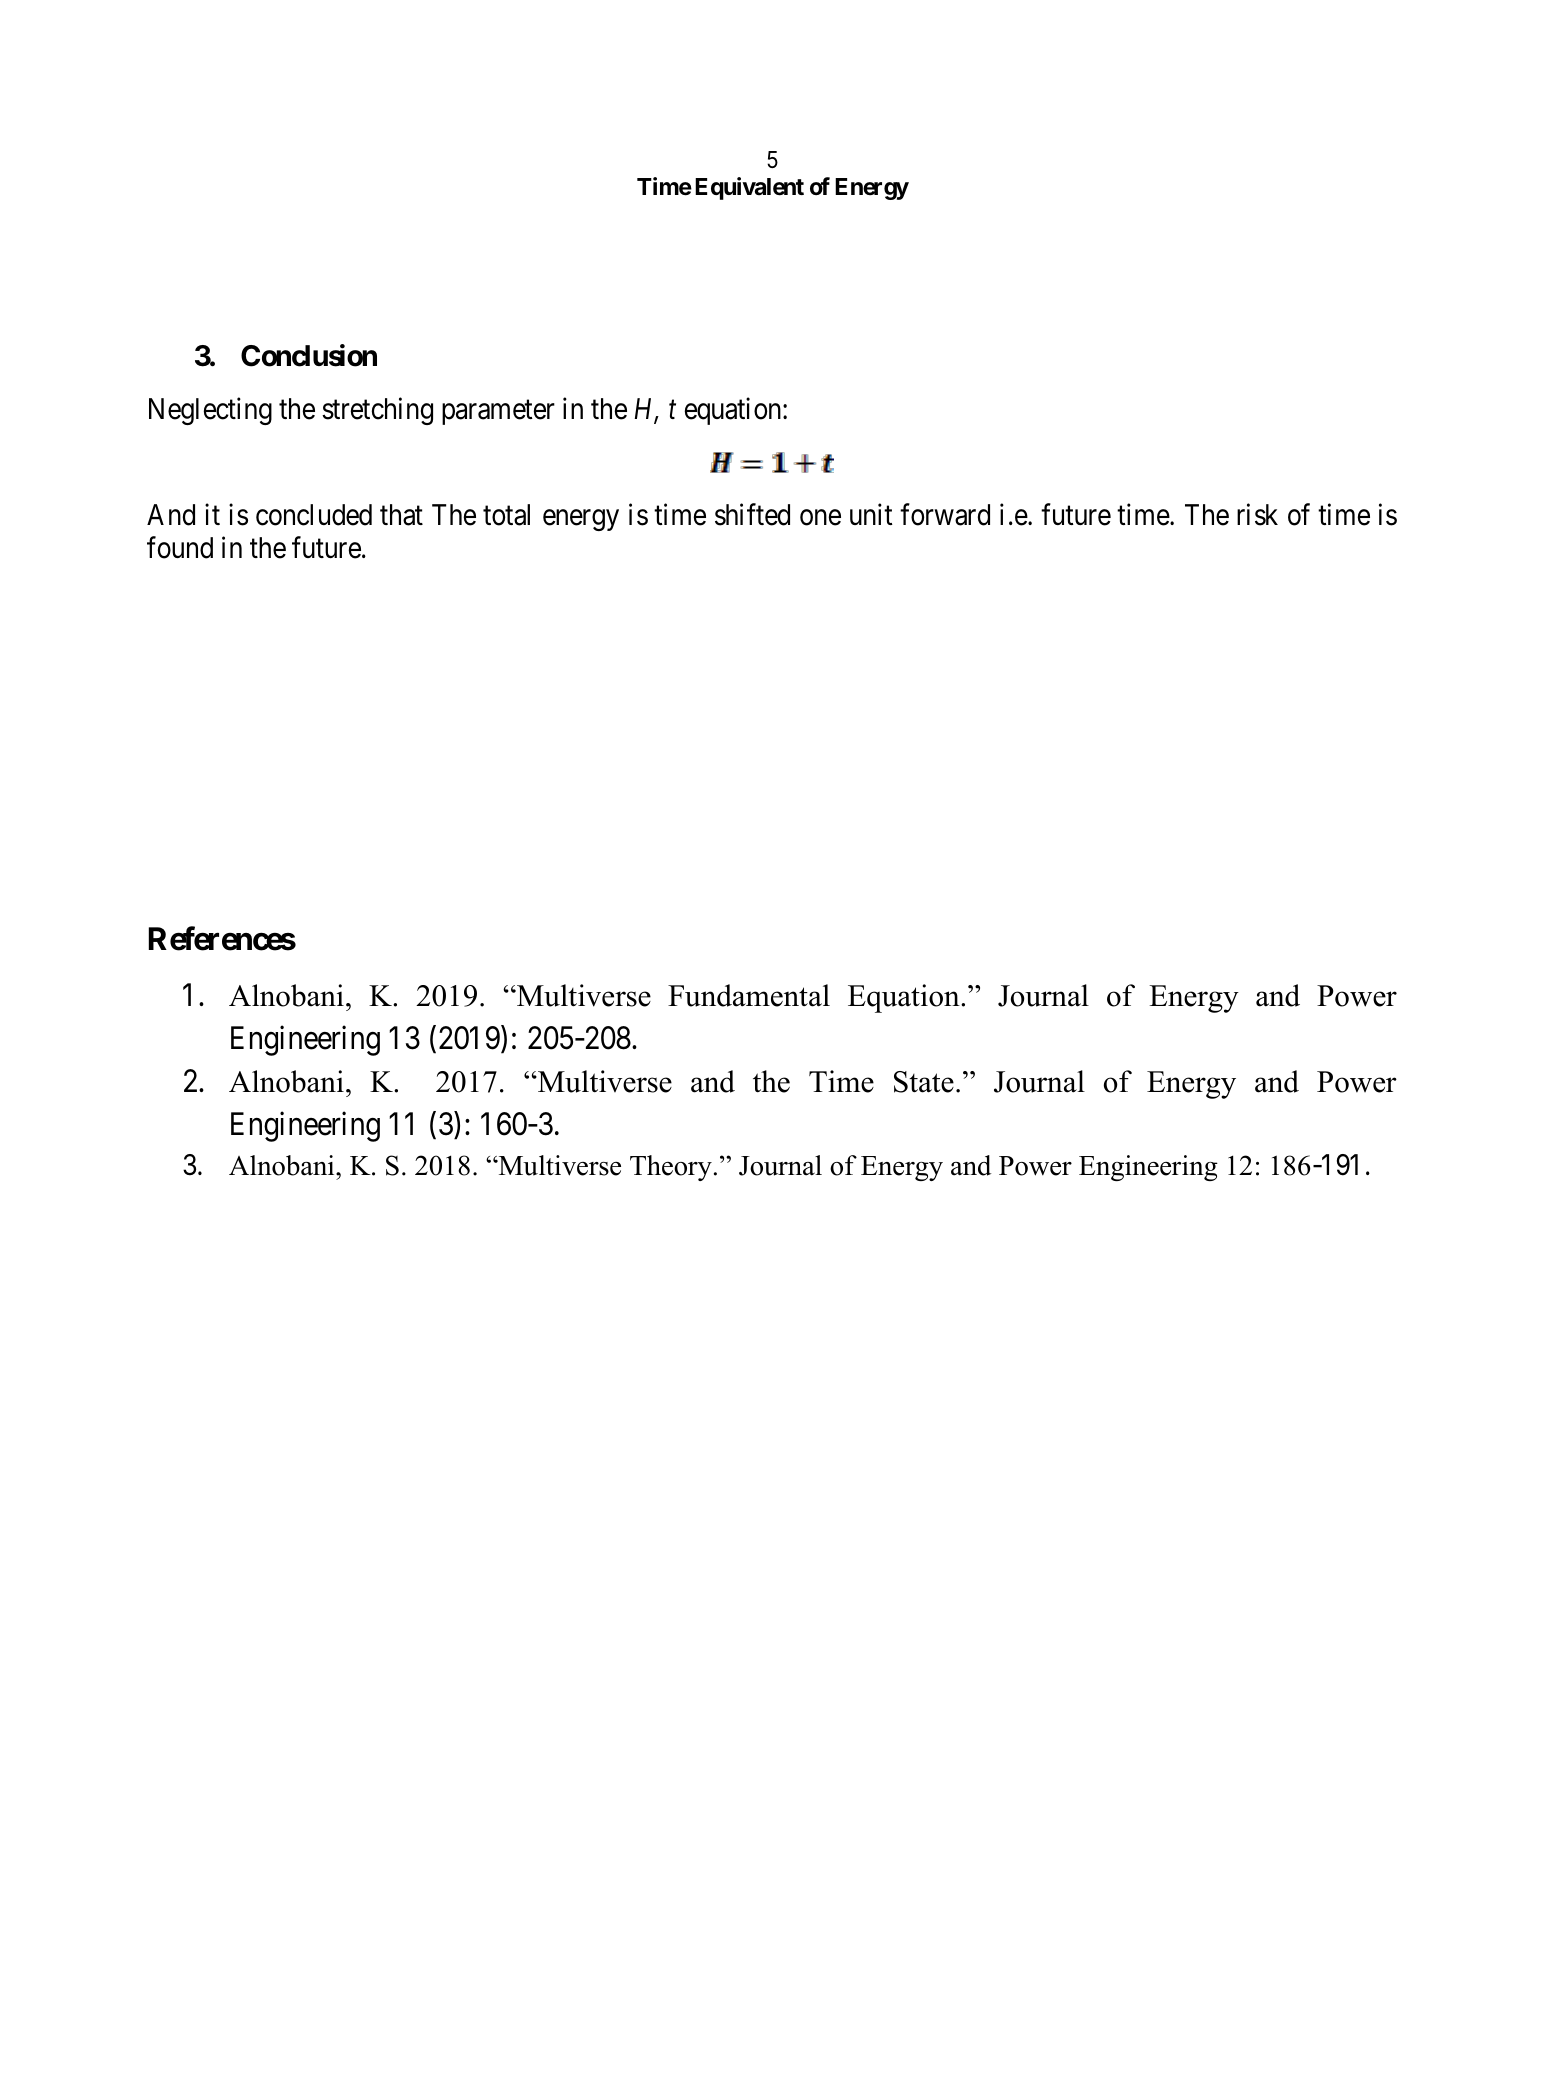 Image resolution: width=1544 pixels, height=2096 pixels. Describe the element at coordinates (506, 515) in the document. I see `total` at that location.
